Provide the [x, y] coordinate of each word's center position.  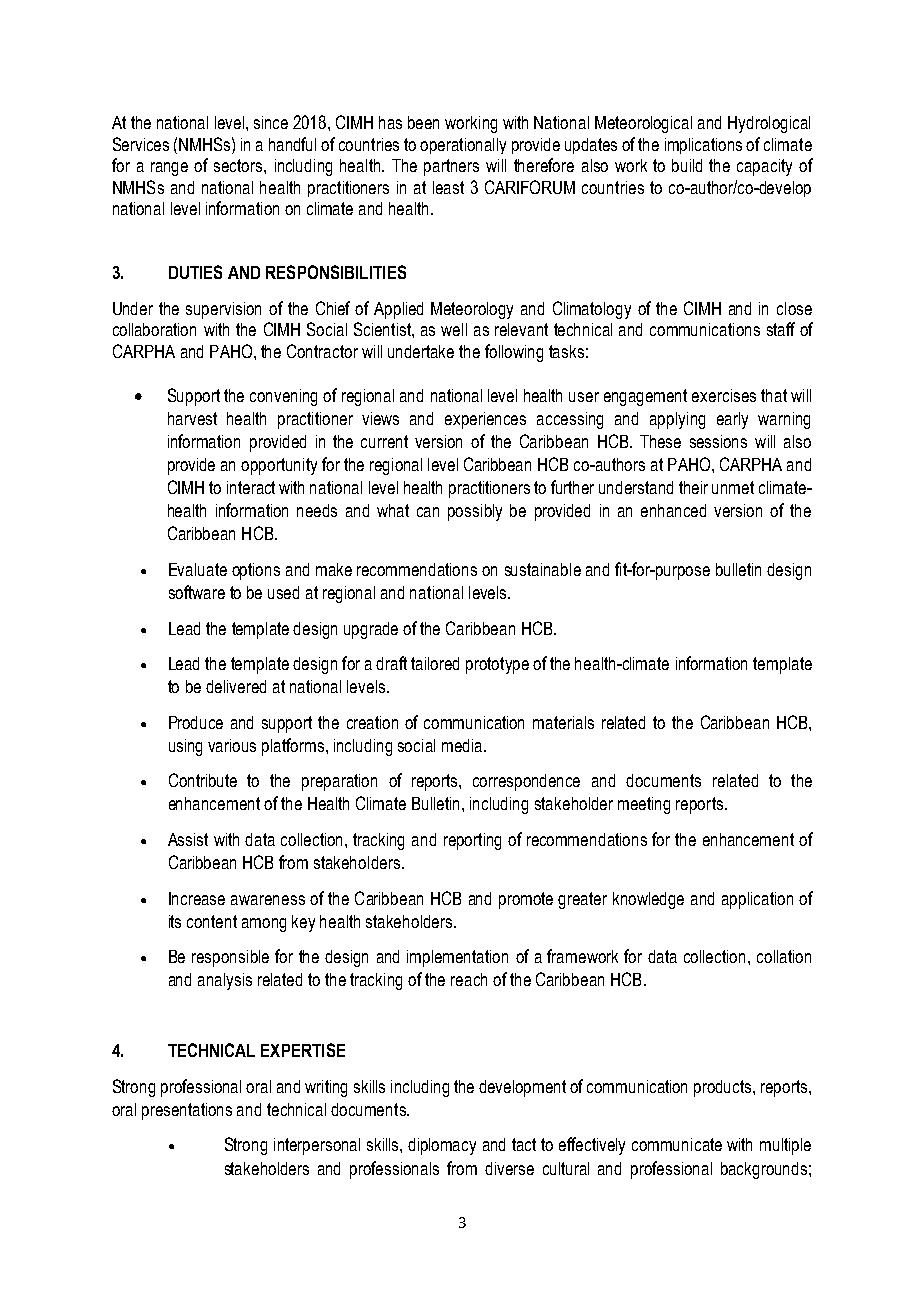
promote [526, 900]
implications [703, 146]
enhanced [673, 510]
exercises [724, 395]
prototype [497, 665]
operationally [463, 146]
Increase [197, 898]
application [757, 900]
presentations [187, 1111]
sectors [239, 165]
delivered [236, 686]
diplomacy [442, 1146]
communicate [677, 1144]
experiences [485, 420]
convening [283, 397]
